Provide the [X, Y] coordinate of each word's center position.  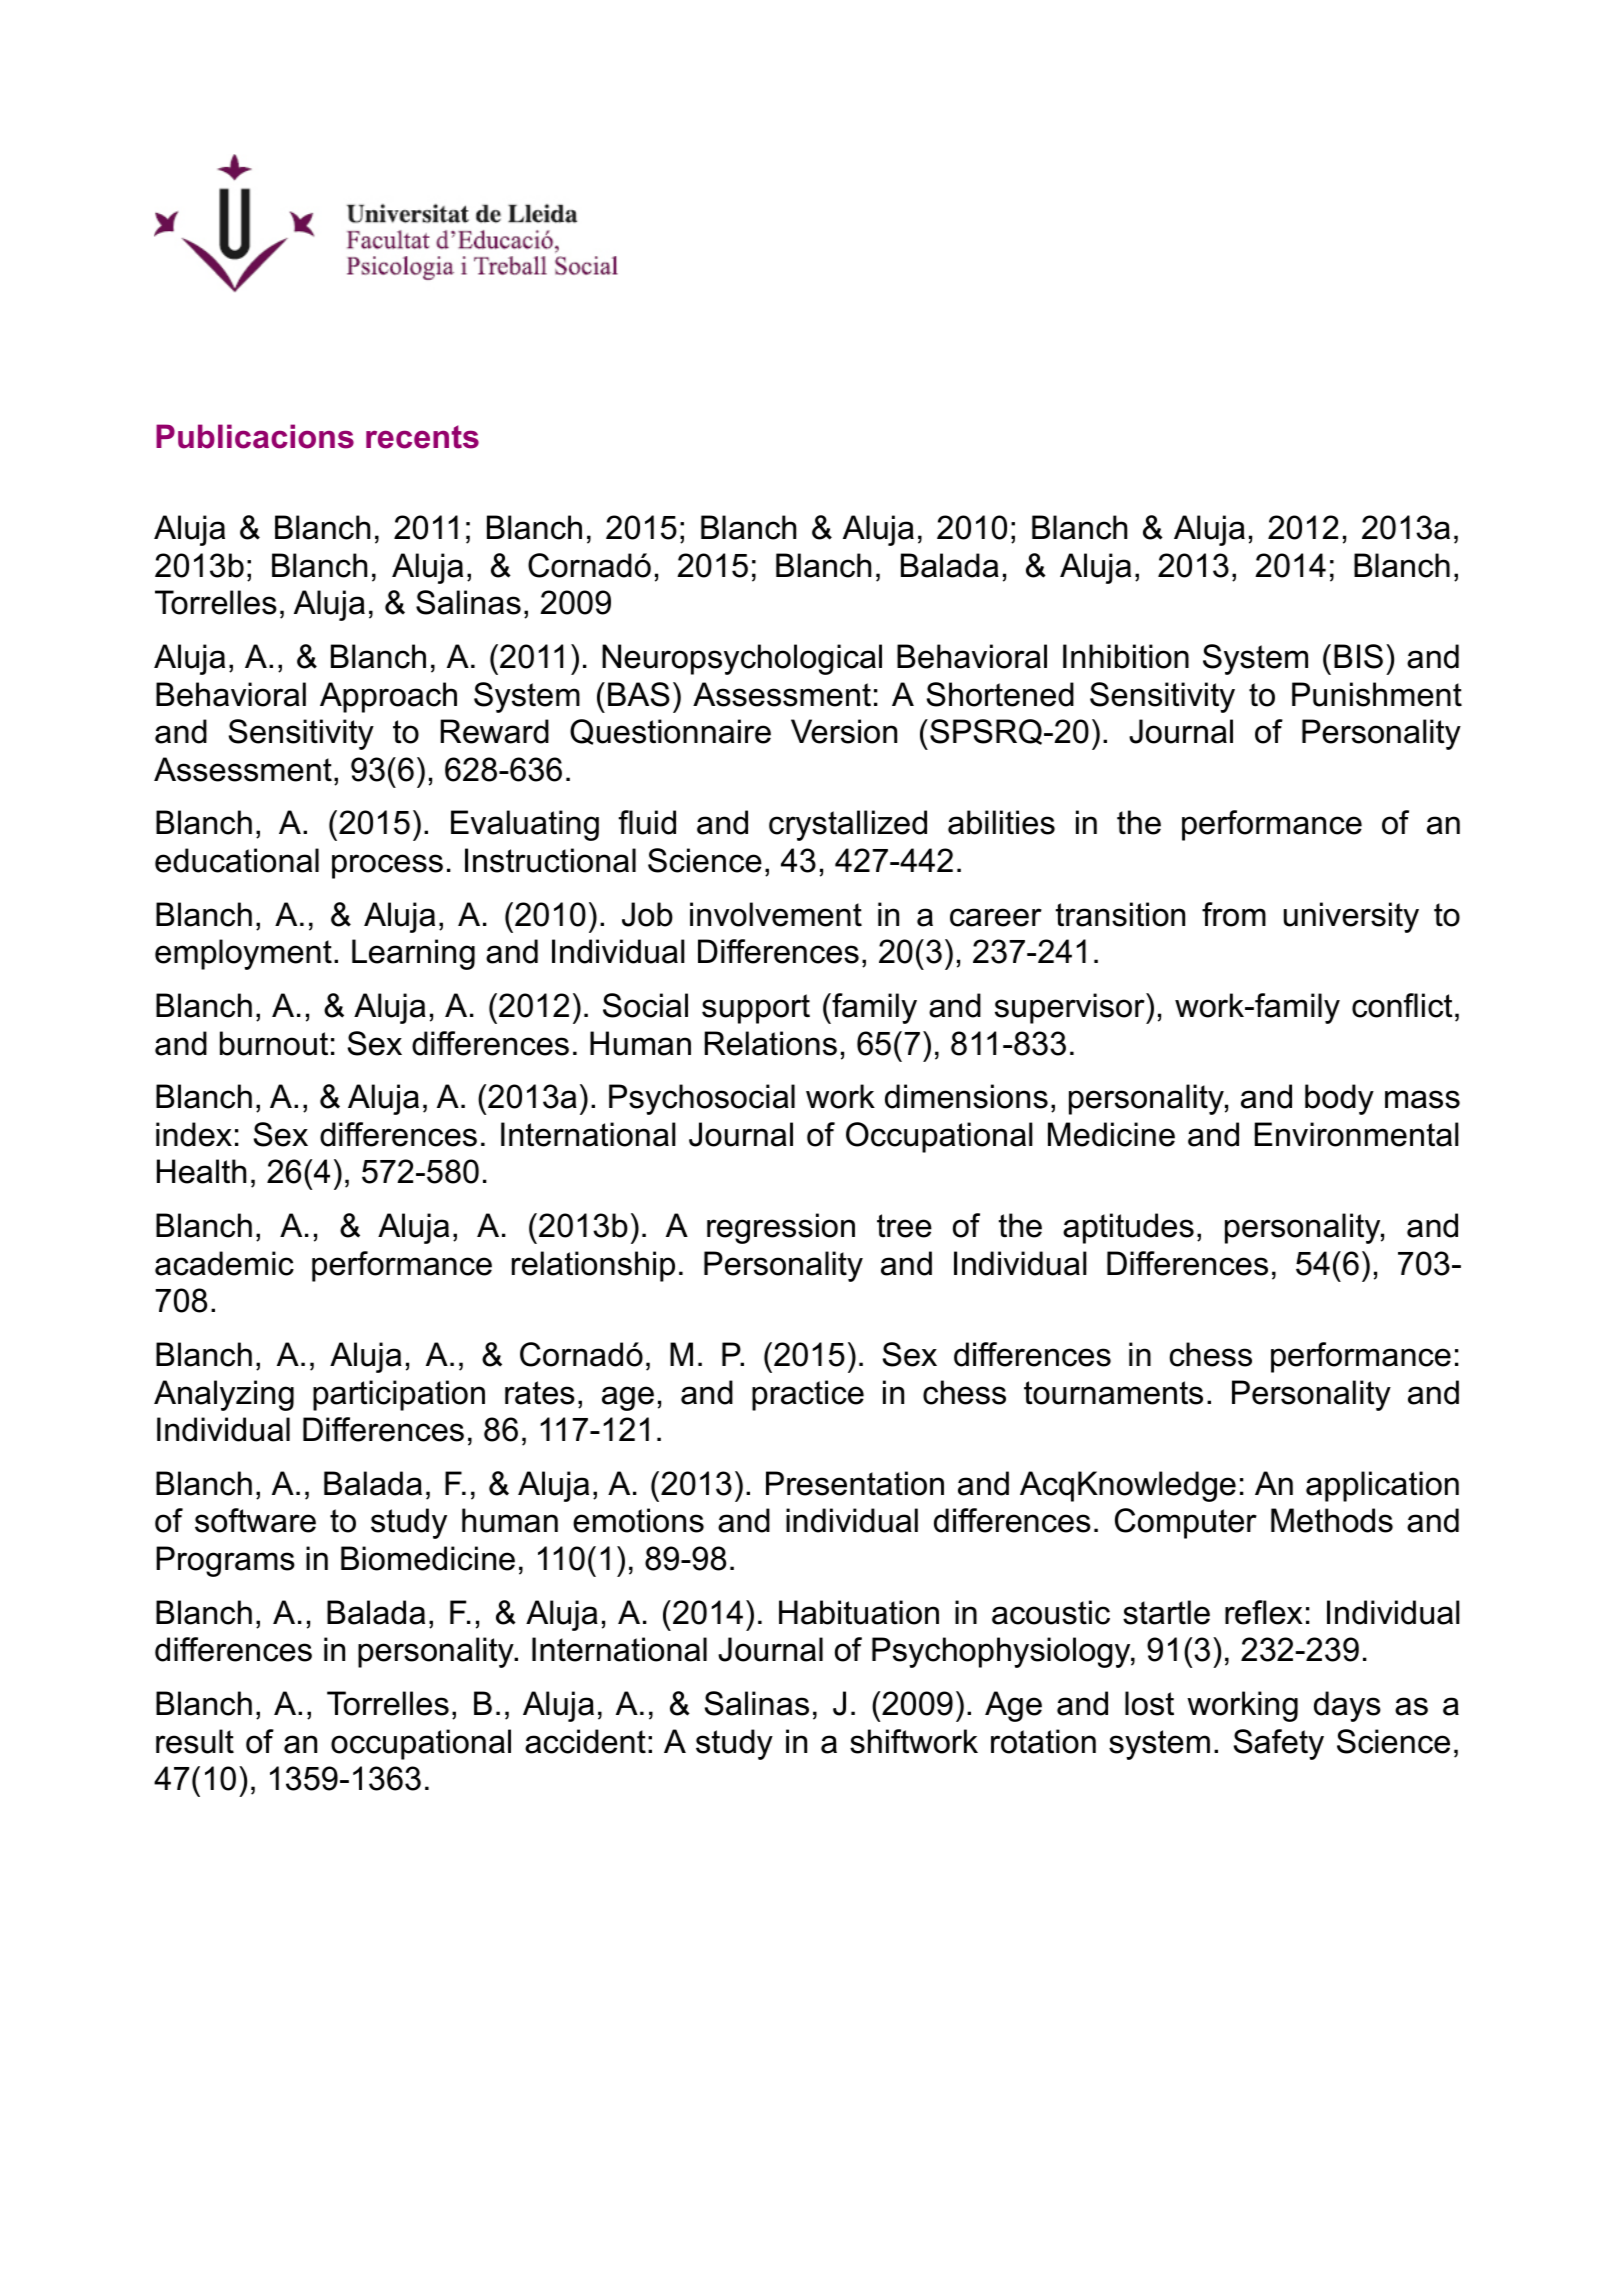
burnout [274, 1043]
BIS [1358, 656]
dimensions [966, 1096]
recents [422, 437]
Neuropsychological [742, 659]
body [1339, 1099]
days [1347, 1706]
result [195, 1741]
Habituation [859, 1612]
